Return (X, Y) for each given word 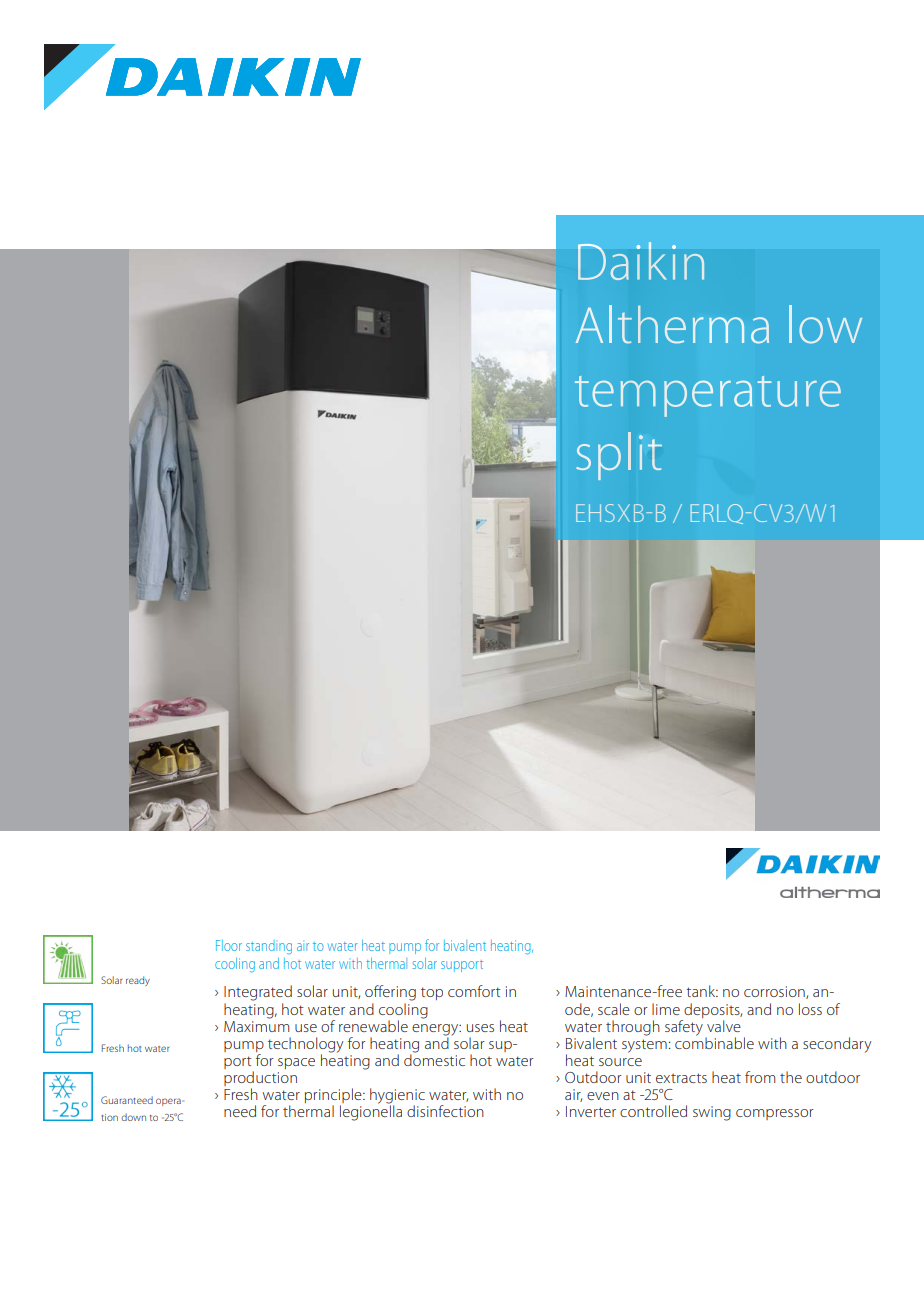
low (825, 324)
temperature (708, 396)
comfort (474, 991)
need (240, 1111)
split (619, 456)
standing (269, 947)
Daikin (641, 261)
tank (702, 991)
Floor (229, 945)
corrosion (775, 992)
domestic (434, 1059)
